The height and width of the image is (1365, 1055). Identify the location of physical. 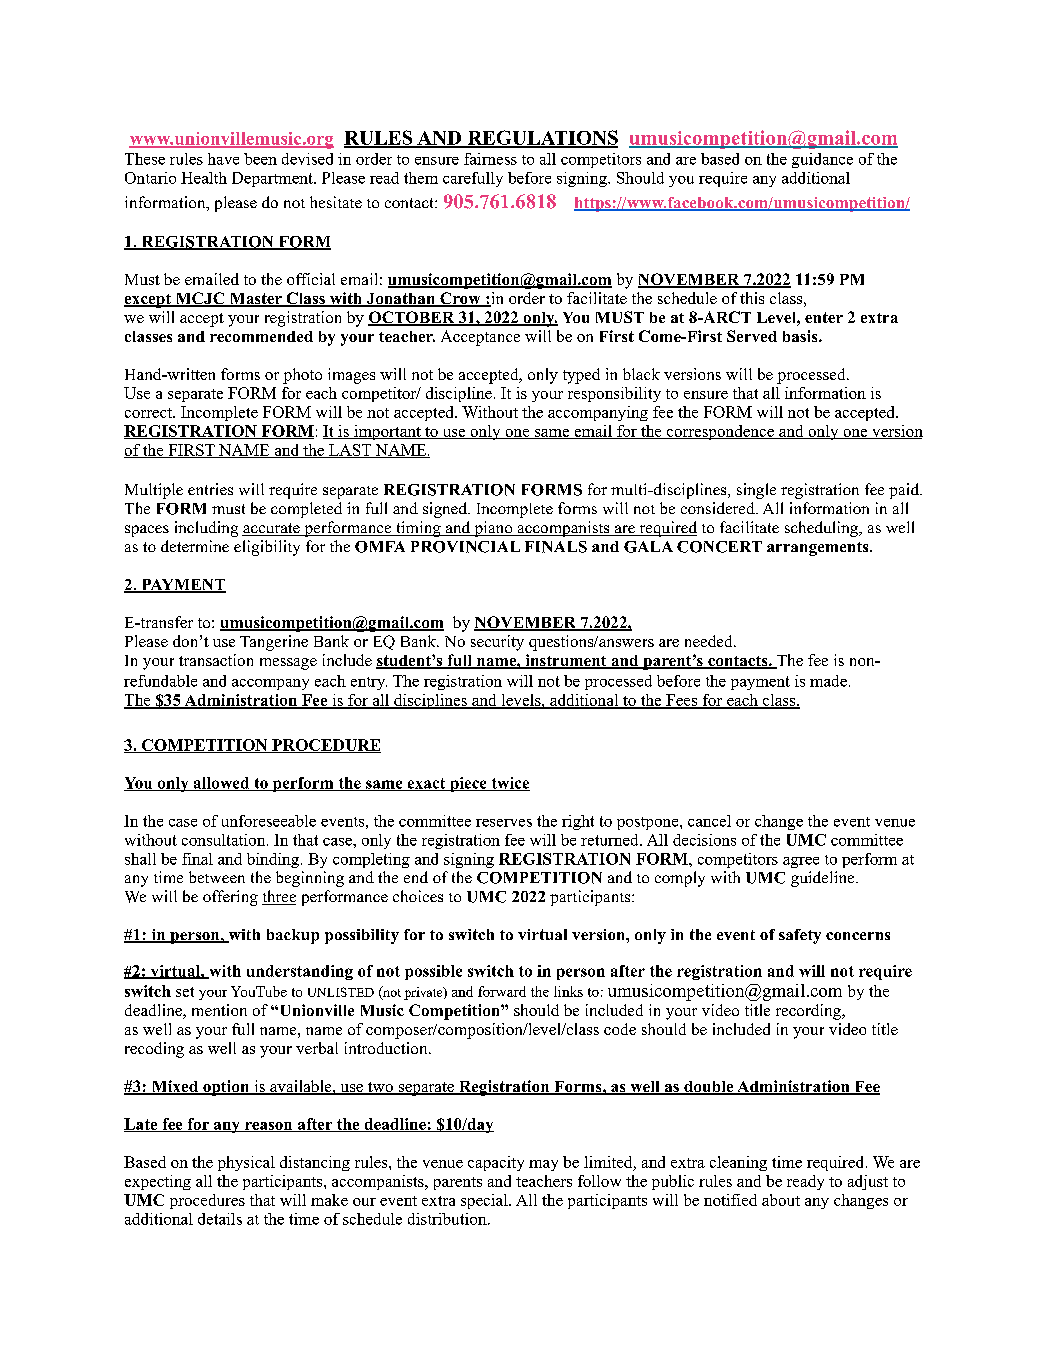
(246, 1163).
